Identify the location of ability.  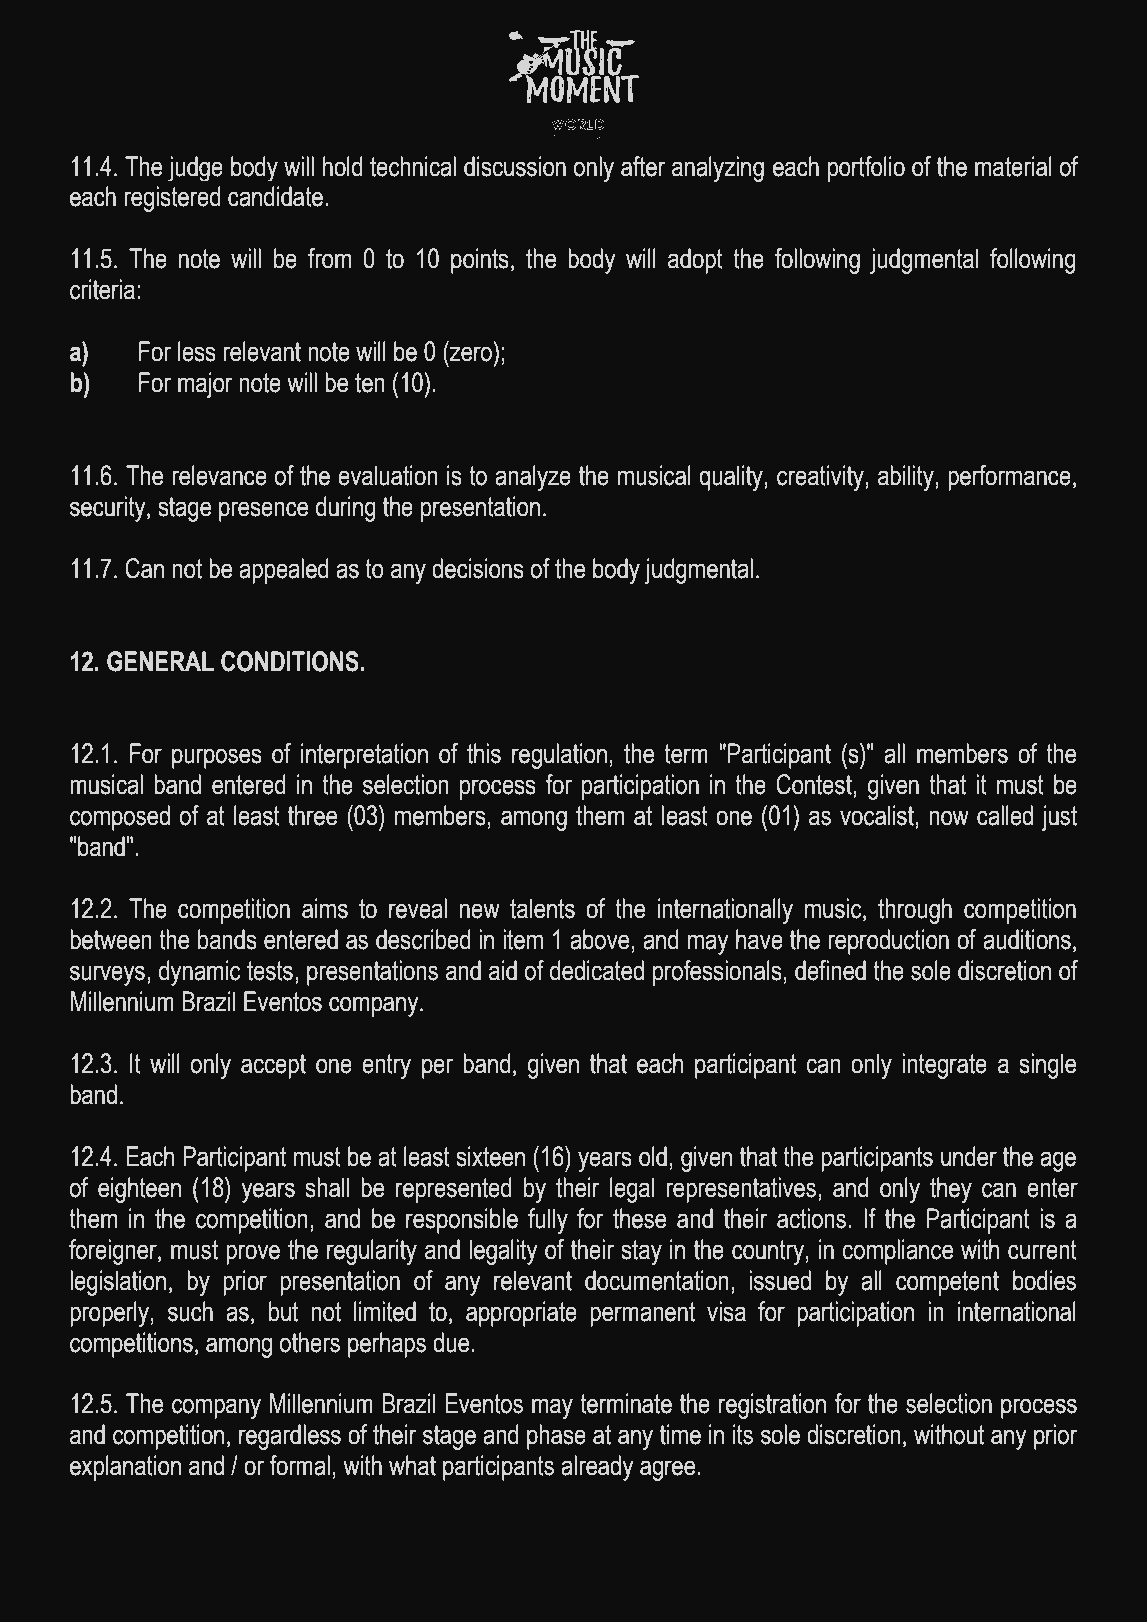
(907, 478).
